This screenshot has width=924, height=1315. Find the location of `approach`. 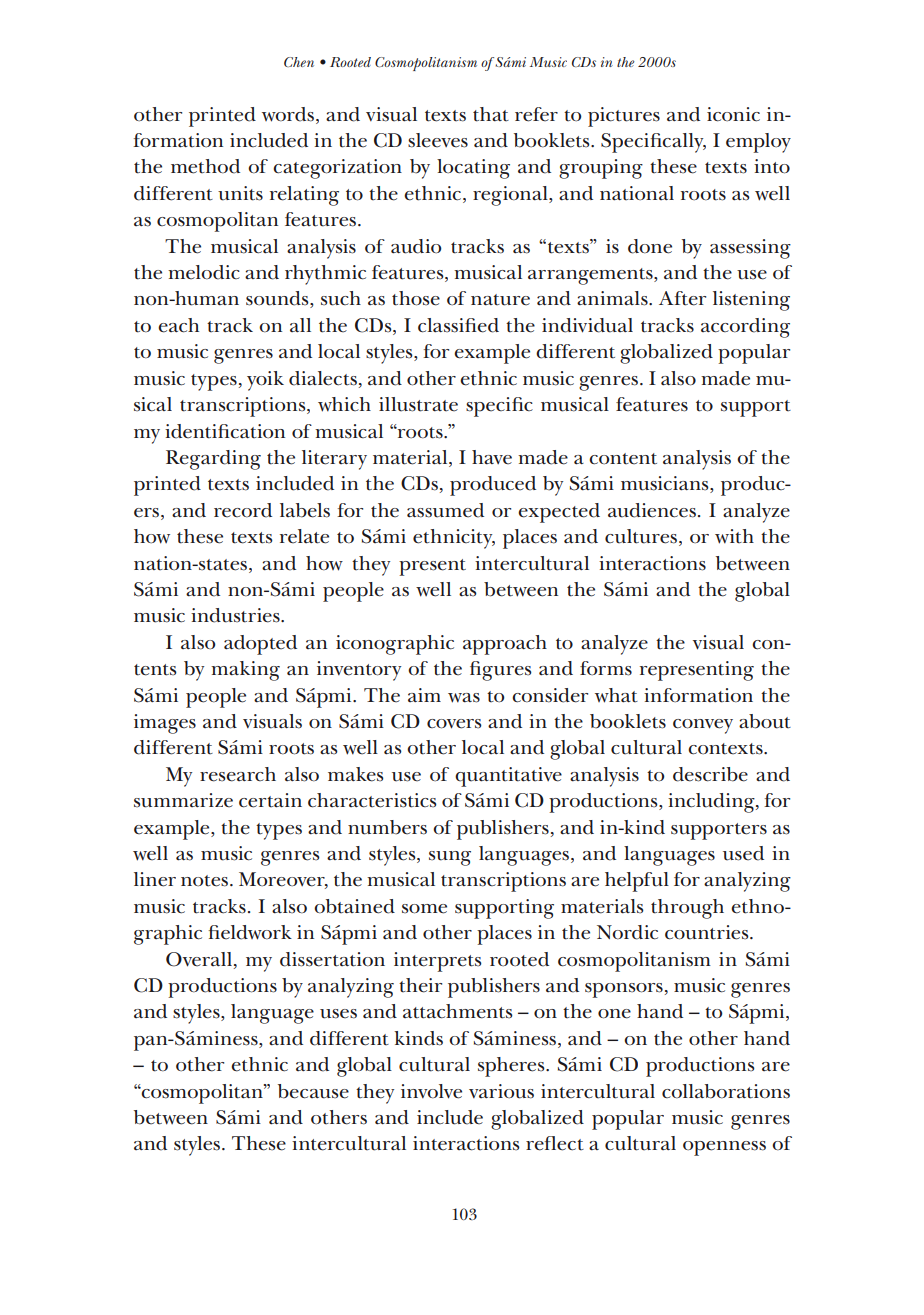

approach is located at coordinates (505, 645).
